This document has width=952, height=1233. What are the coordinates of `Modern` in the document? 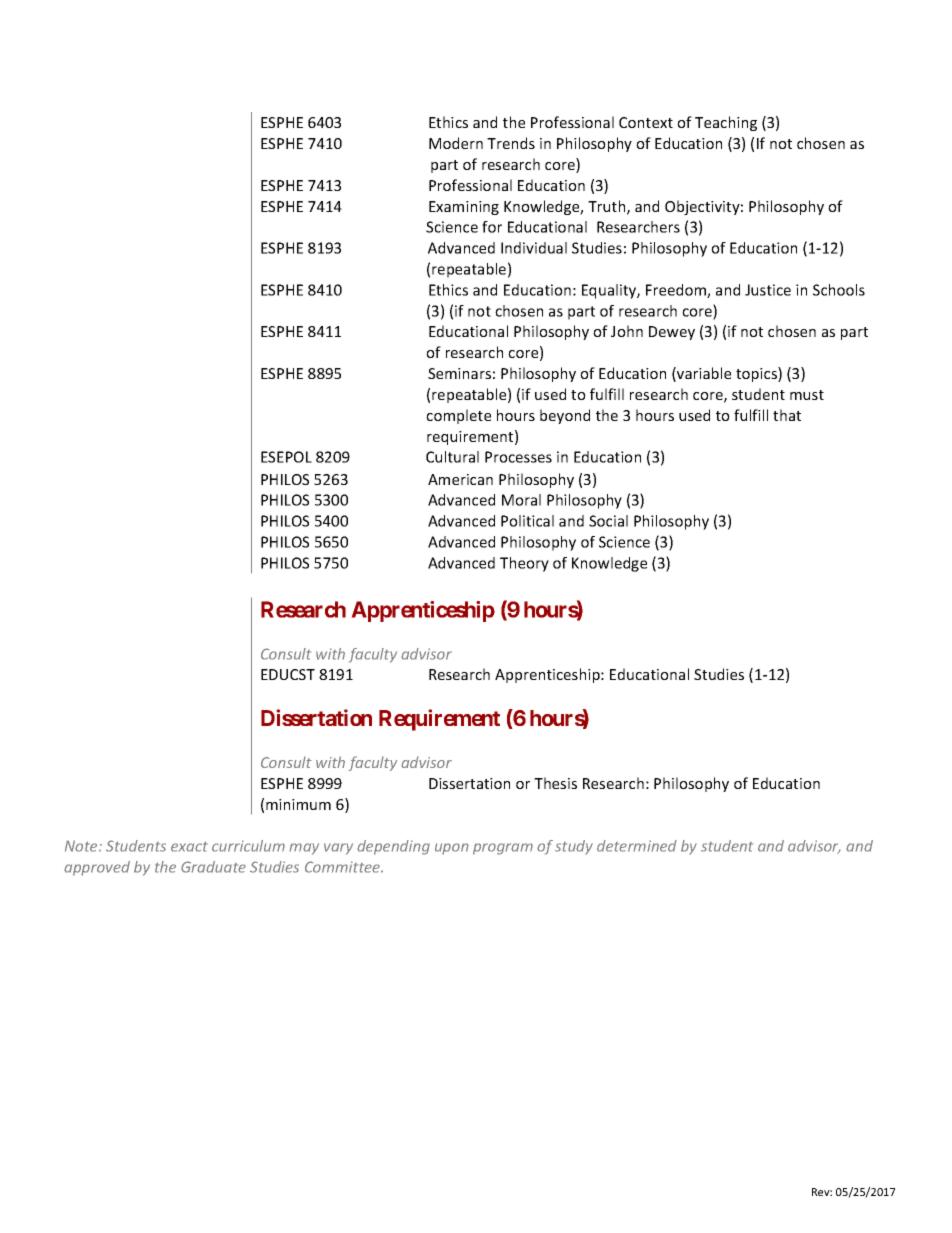 It's located at (456, 143).
